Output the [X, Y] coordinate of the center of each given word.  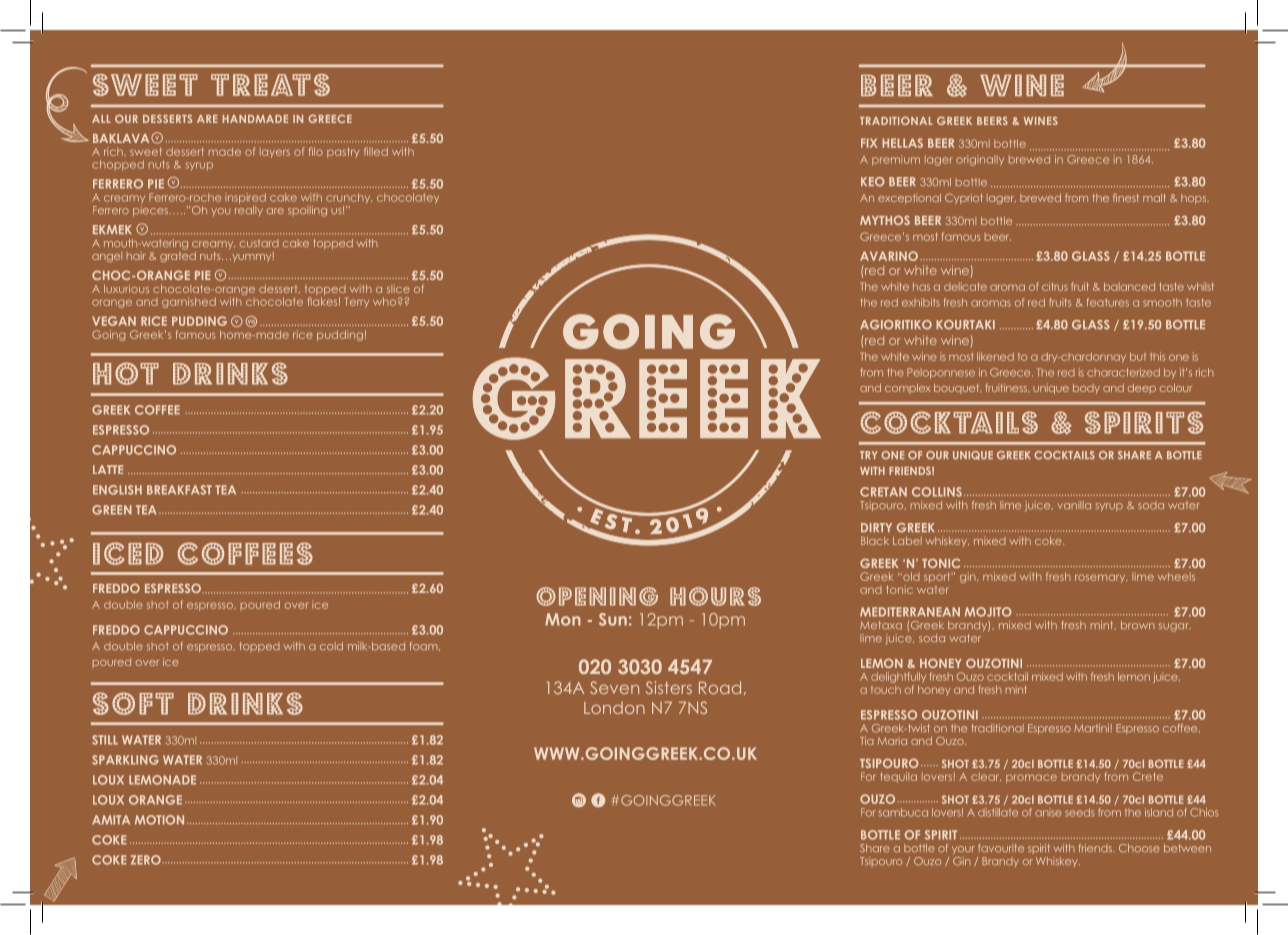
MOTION [159, 820]
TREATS [270, 85]
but [1138, 356]
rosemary [1101, 578]
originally [980, 160]
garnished [189, 302]
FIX [869, 143]
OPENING [597, 596]
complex [908, 389]
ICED [128, 553]
